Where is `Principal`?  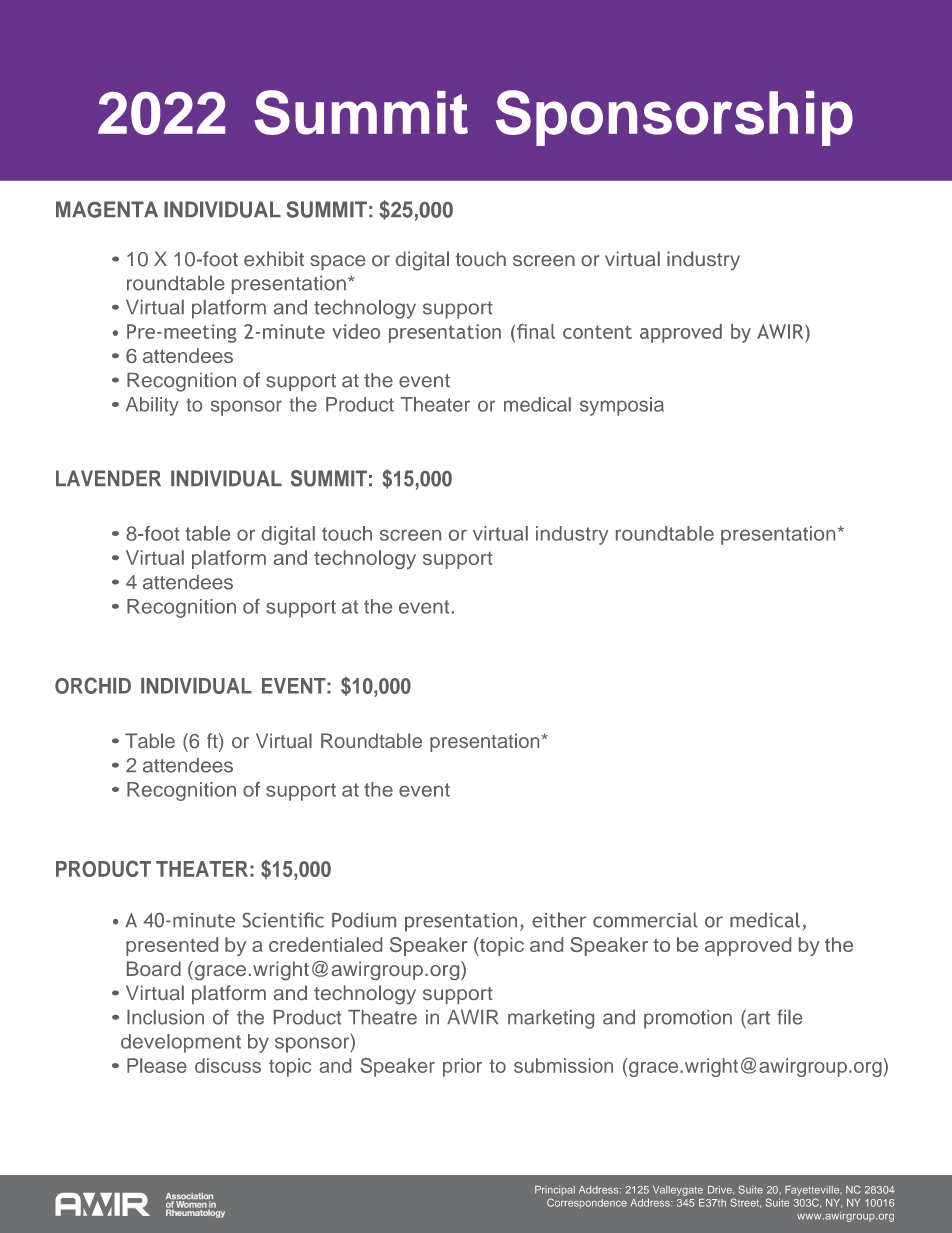 Principal is located at coordinates (555, 1191).
